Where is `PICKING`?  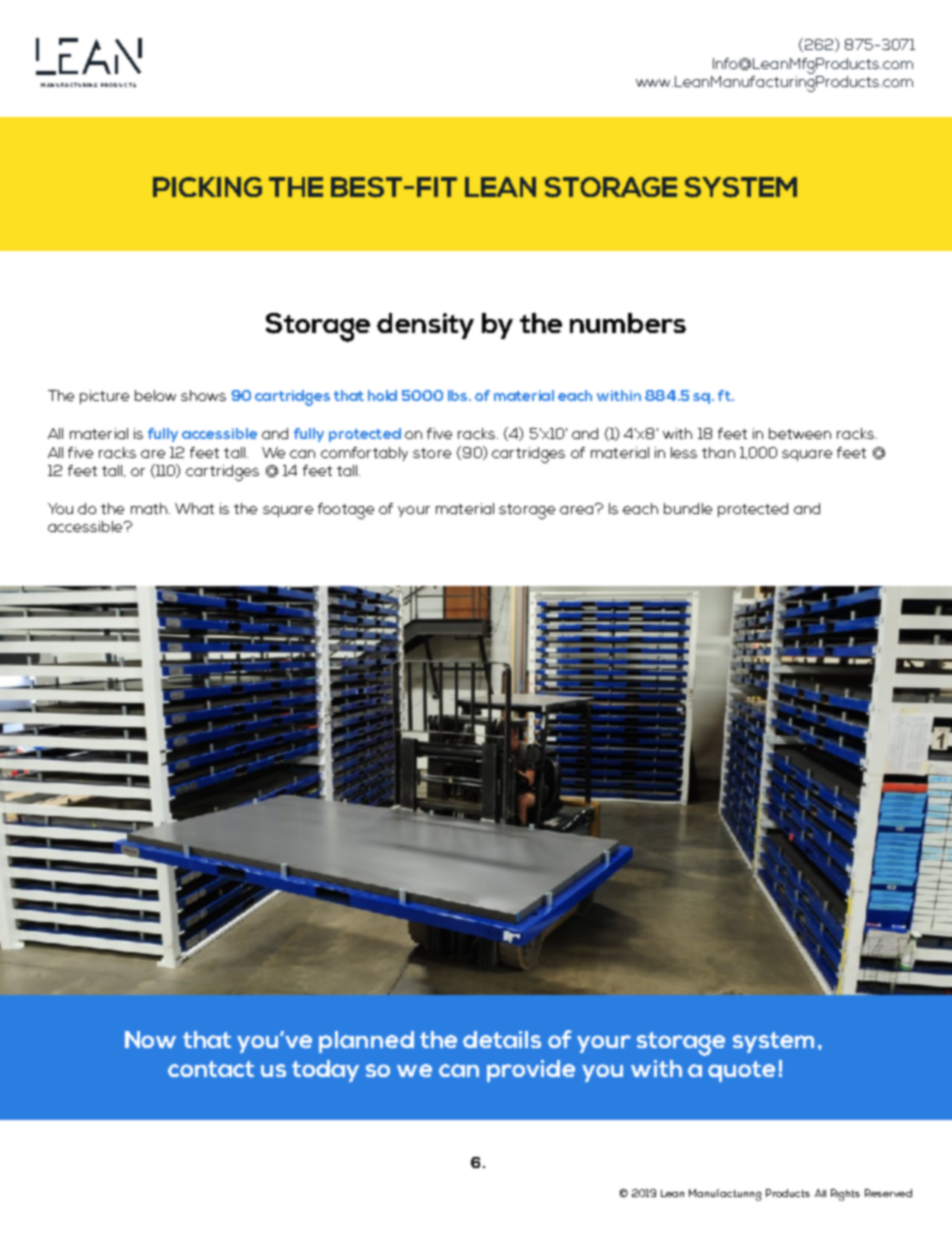
PICKING is located at coordinates (207, 187).
